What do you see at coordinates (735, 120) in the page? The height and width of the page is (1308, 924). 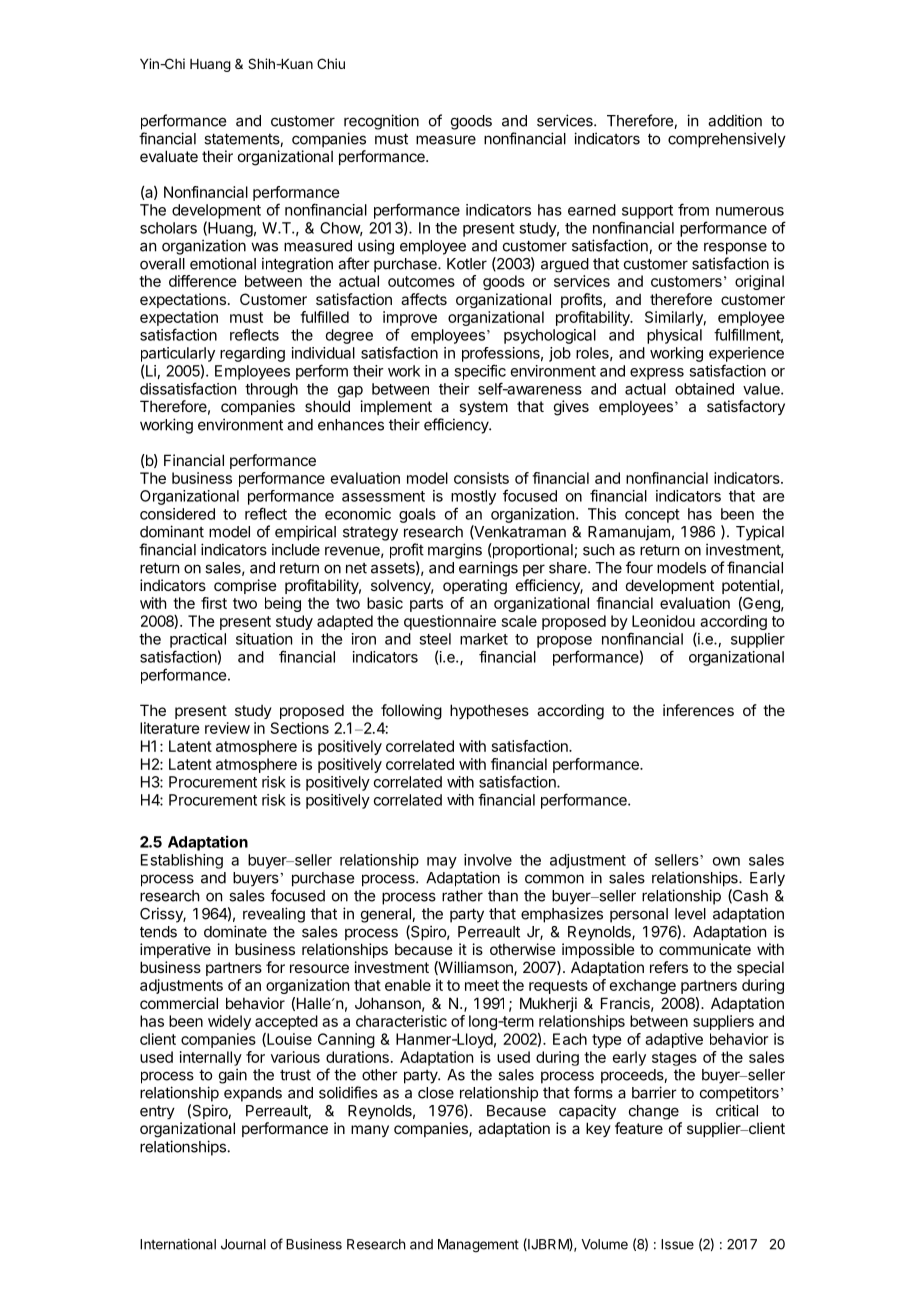 I see `addition` at bounding box center [735, 120].
